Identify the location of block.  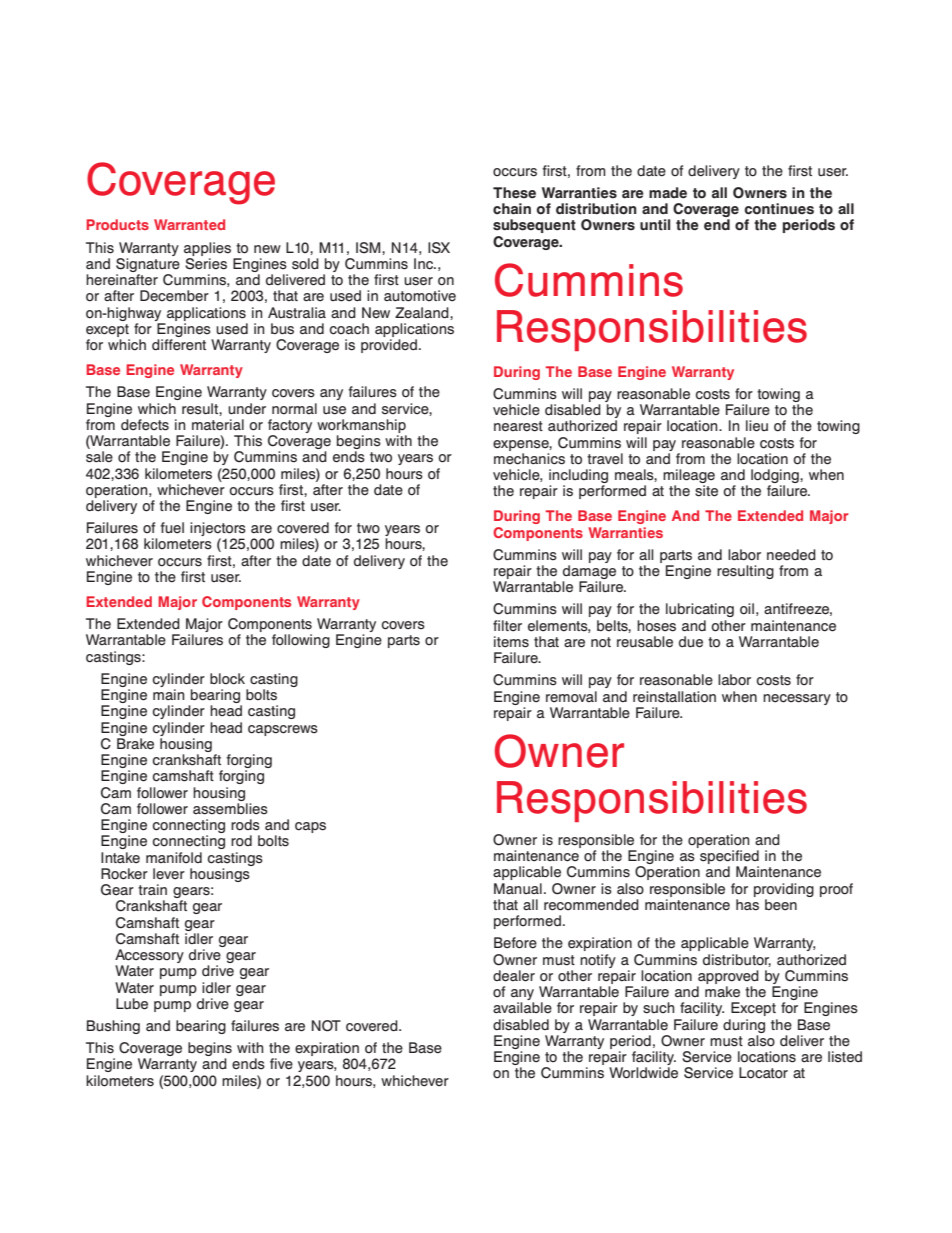
(227, 679).
